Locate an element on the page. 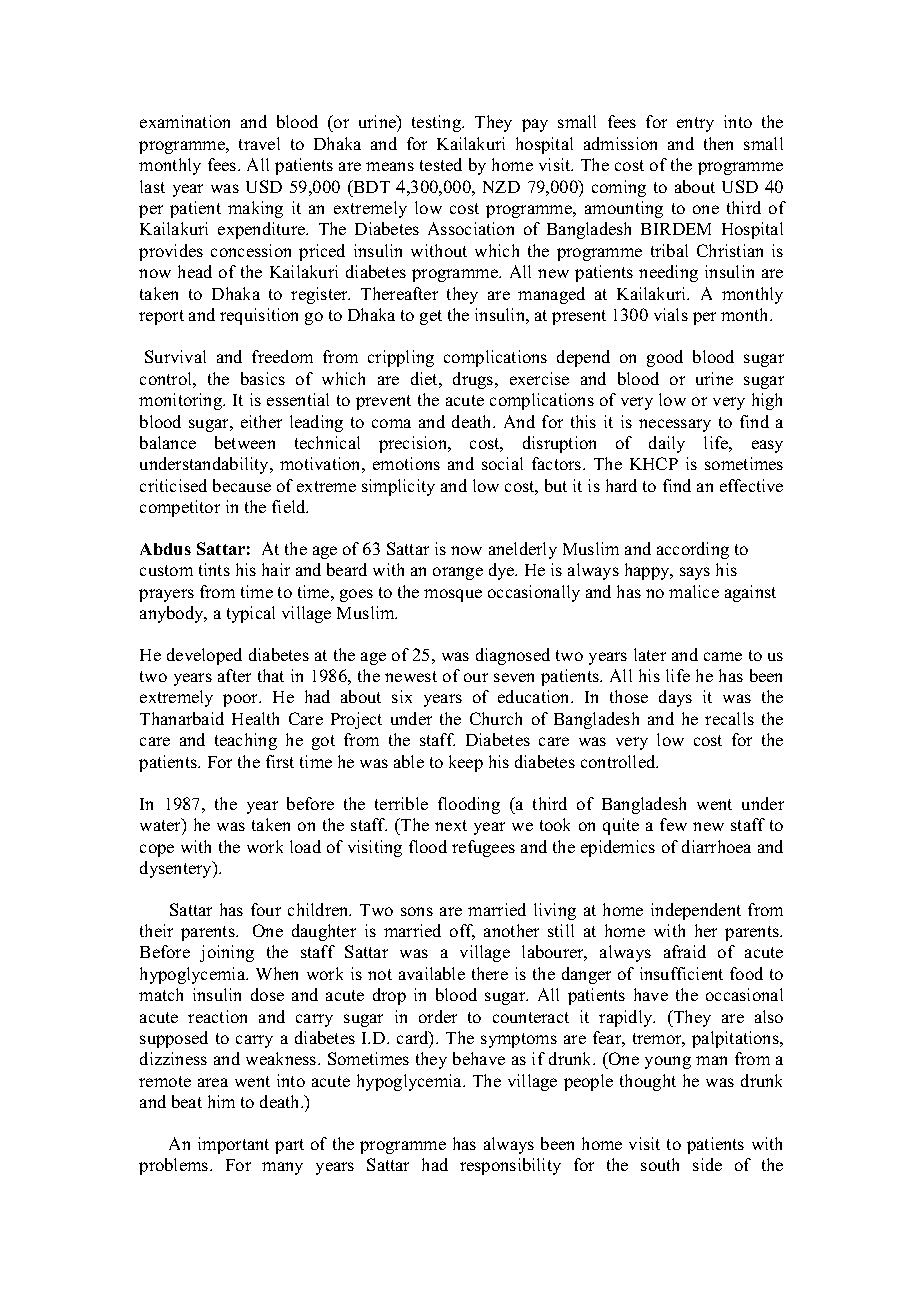 Image resolution: width=924 pixels, height=1308 pixels. came is located at coordinates (723, 656).
